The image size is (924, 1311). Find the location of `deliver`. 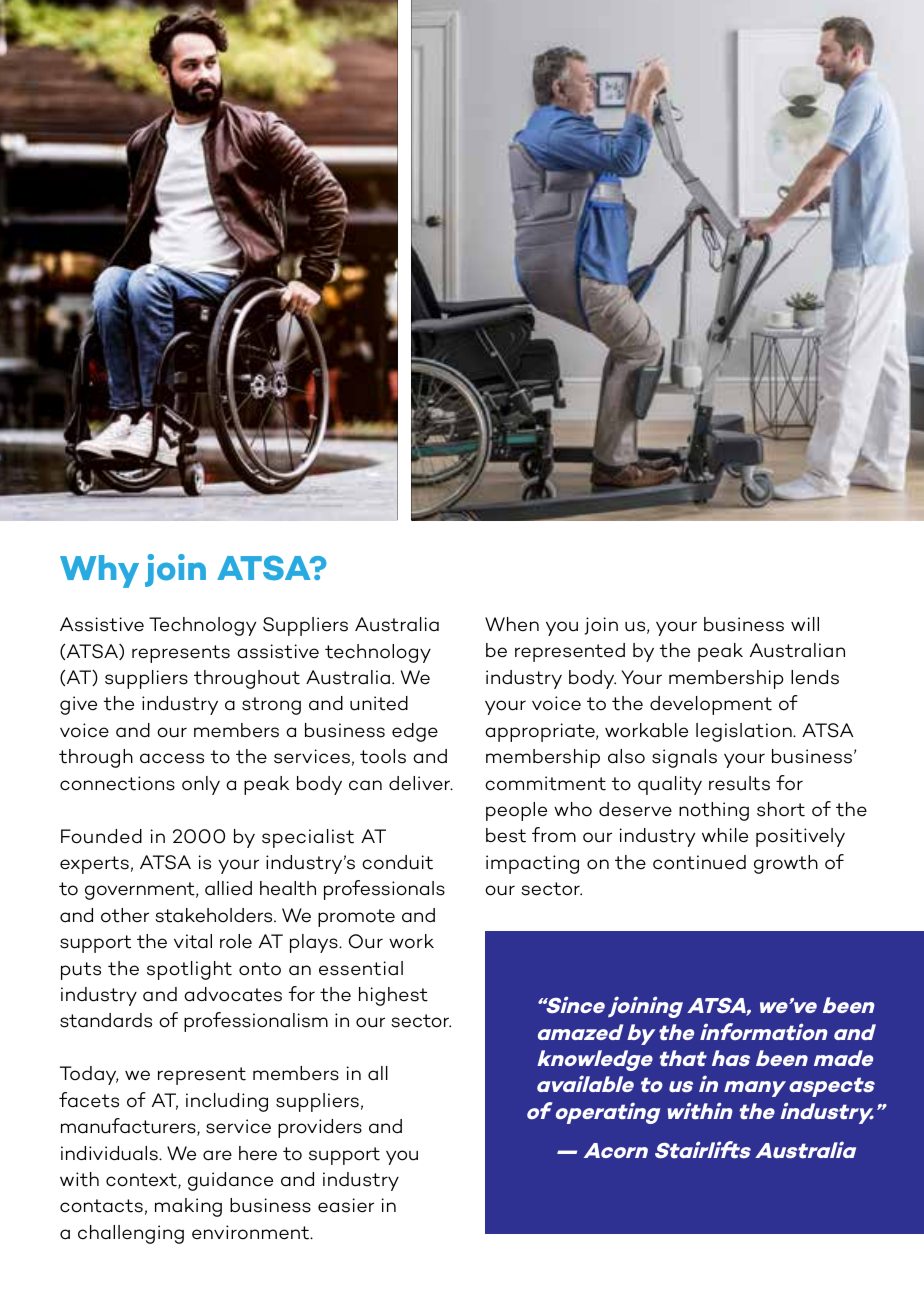

deliver is located at coordinates (421, 783).
